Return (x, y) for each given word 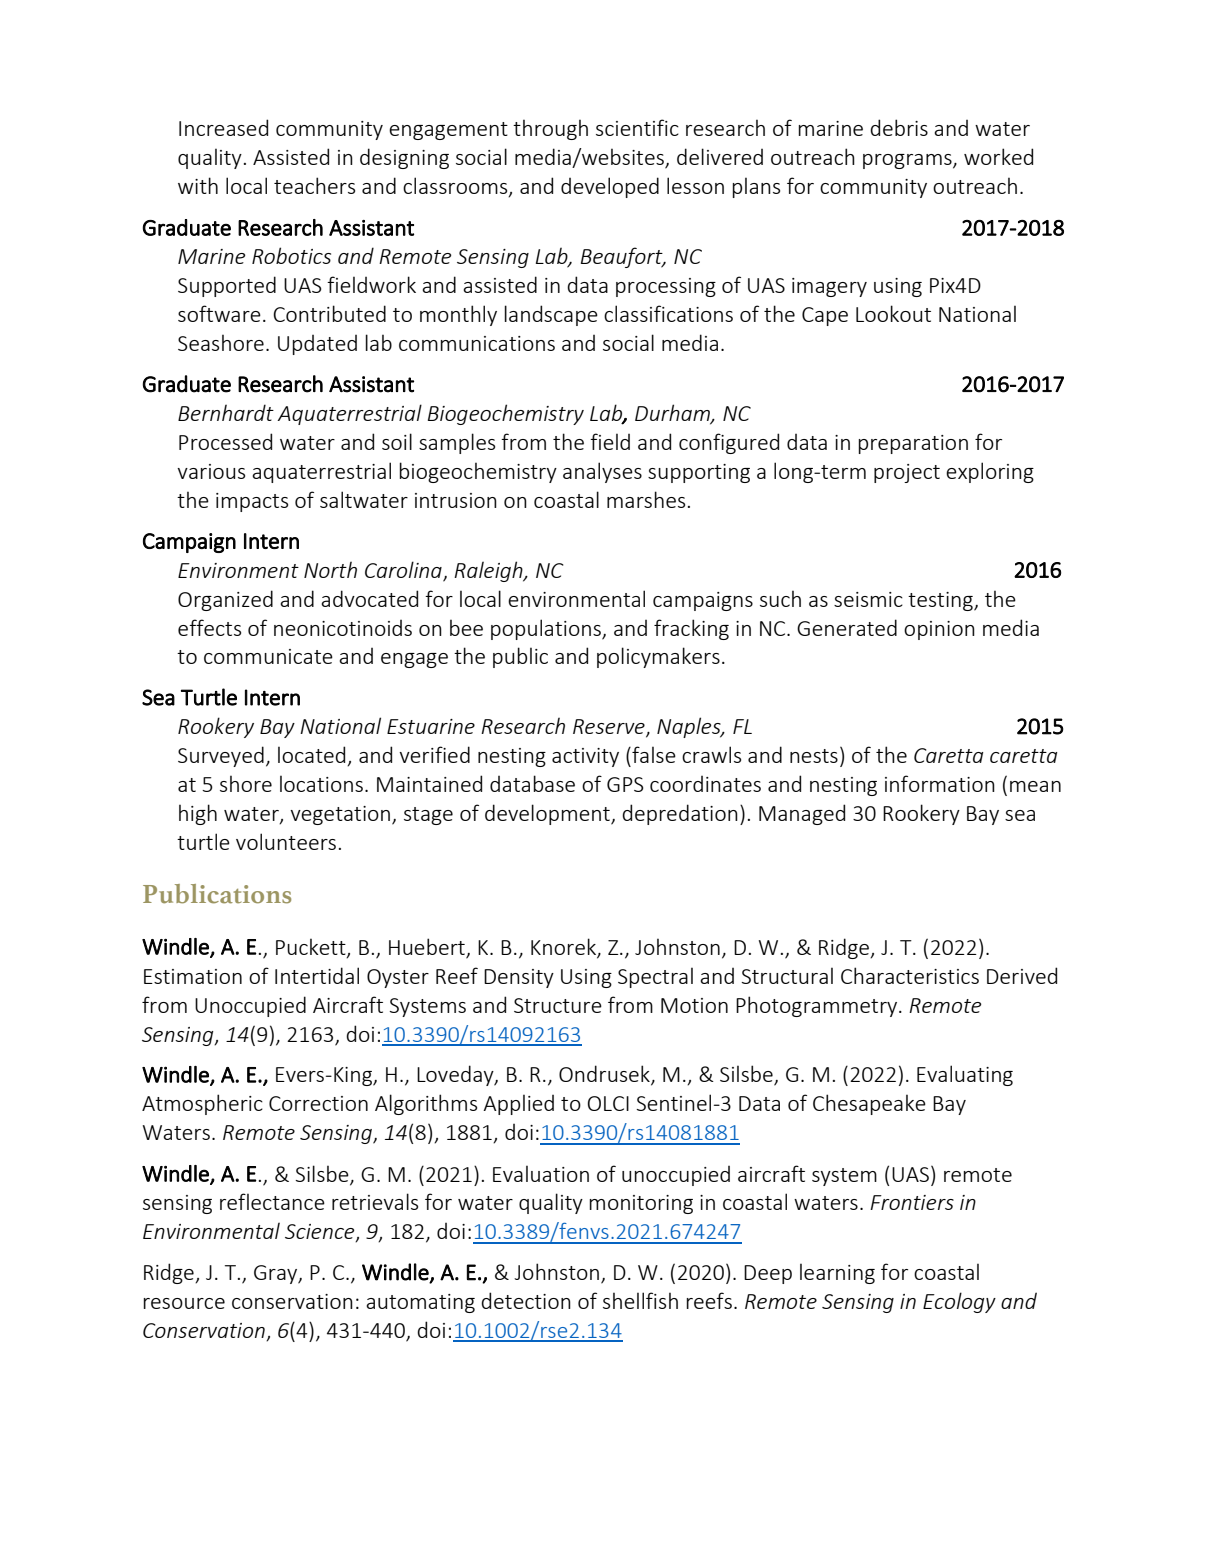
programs (908, 161)
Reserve (610, 728)
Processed (225, 441)
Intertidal (317, 975)
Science (321, 1233)
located (313, 756)
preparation (913, 444)
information (940, 783)
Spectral (655, 977)
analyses (602, 472)
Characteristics (910, 975)
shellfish (640, 1300)
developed (610, 187)
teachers (314, 185)
